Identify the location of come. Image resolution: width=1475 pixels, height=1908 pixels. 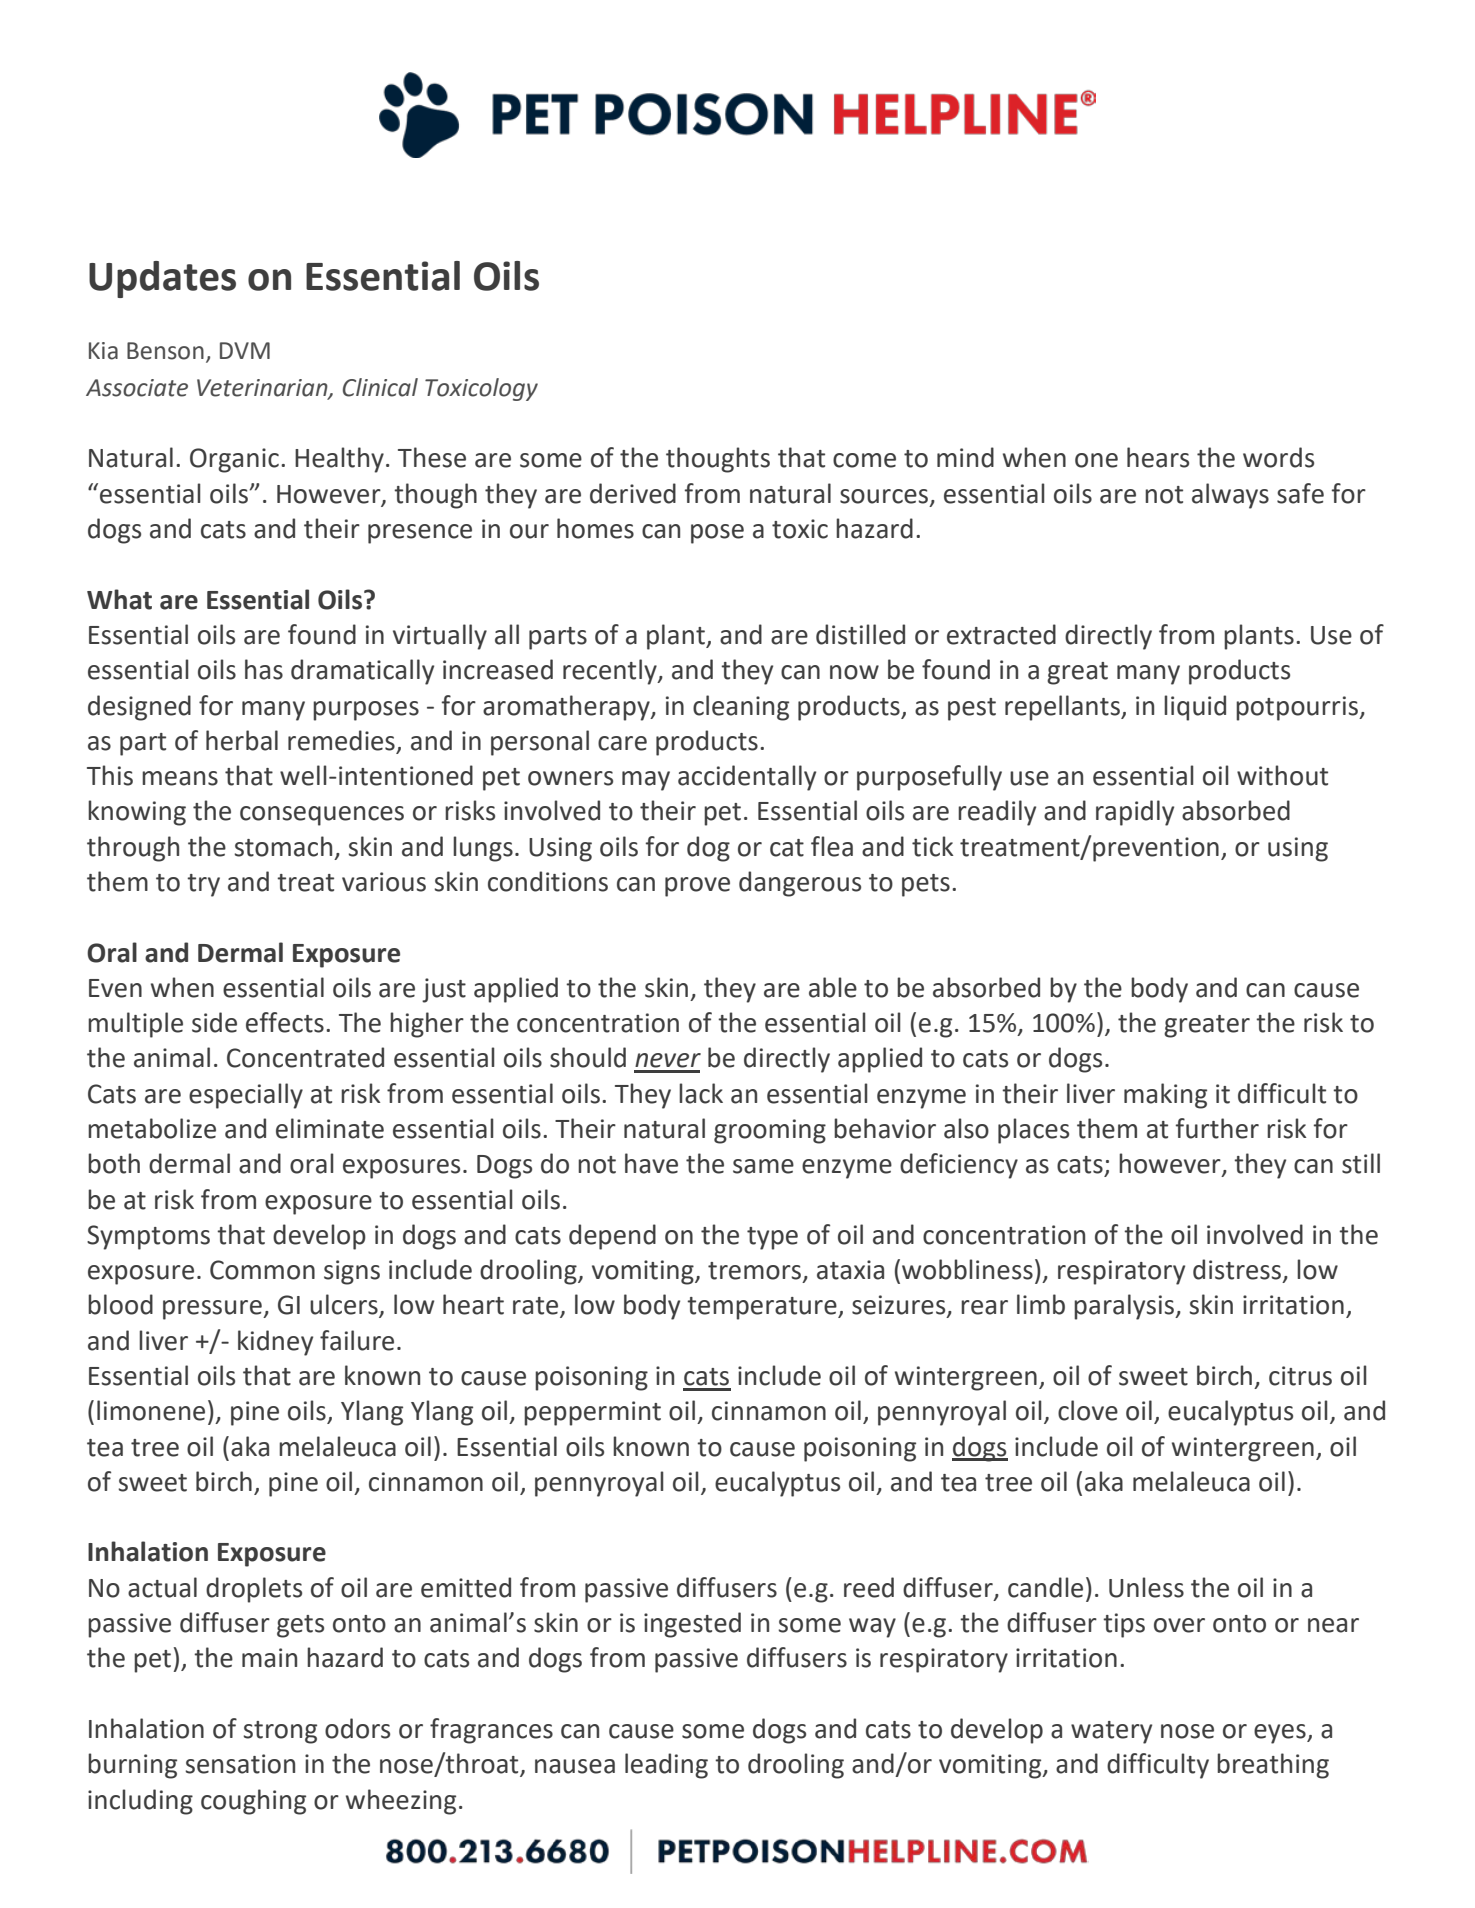
(864, 460).
